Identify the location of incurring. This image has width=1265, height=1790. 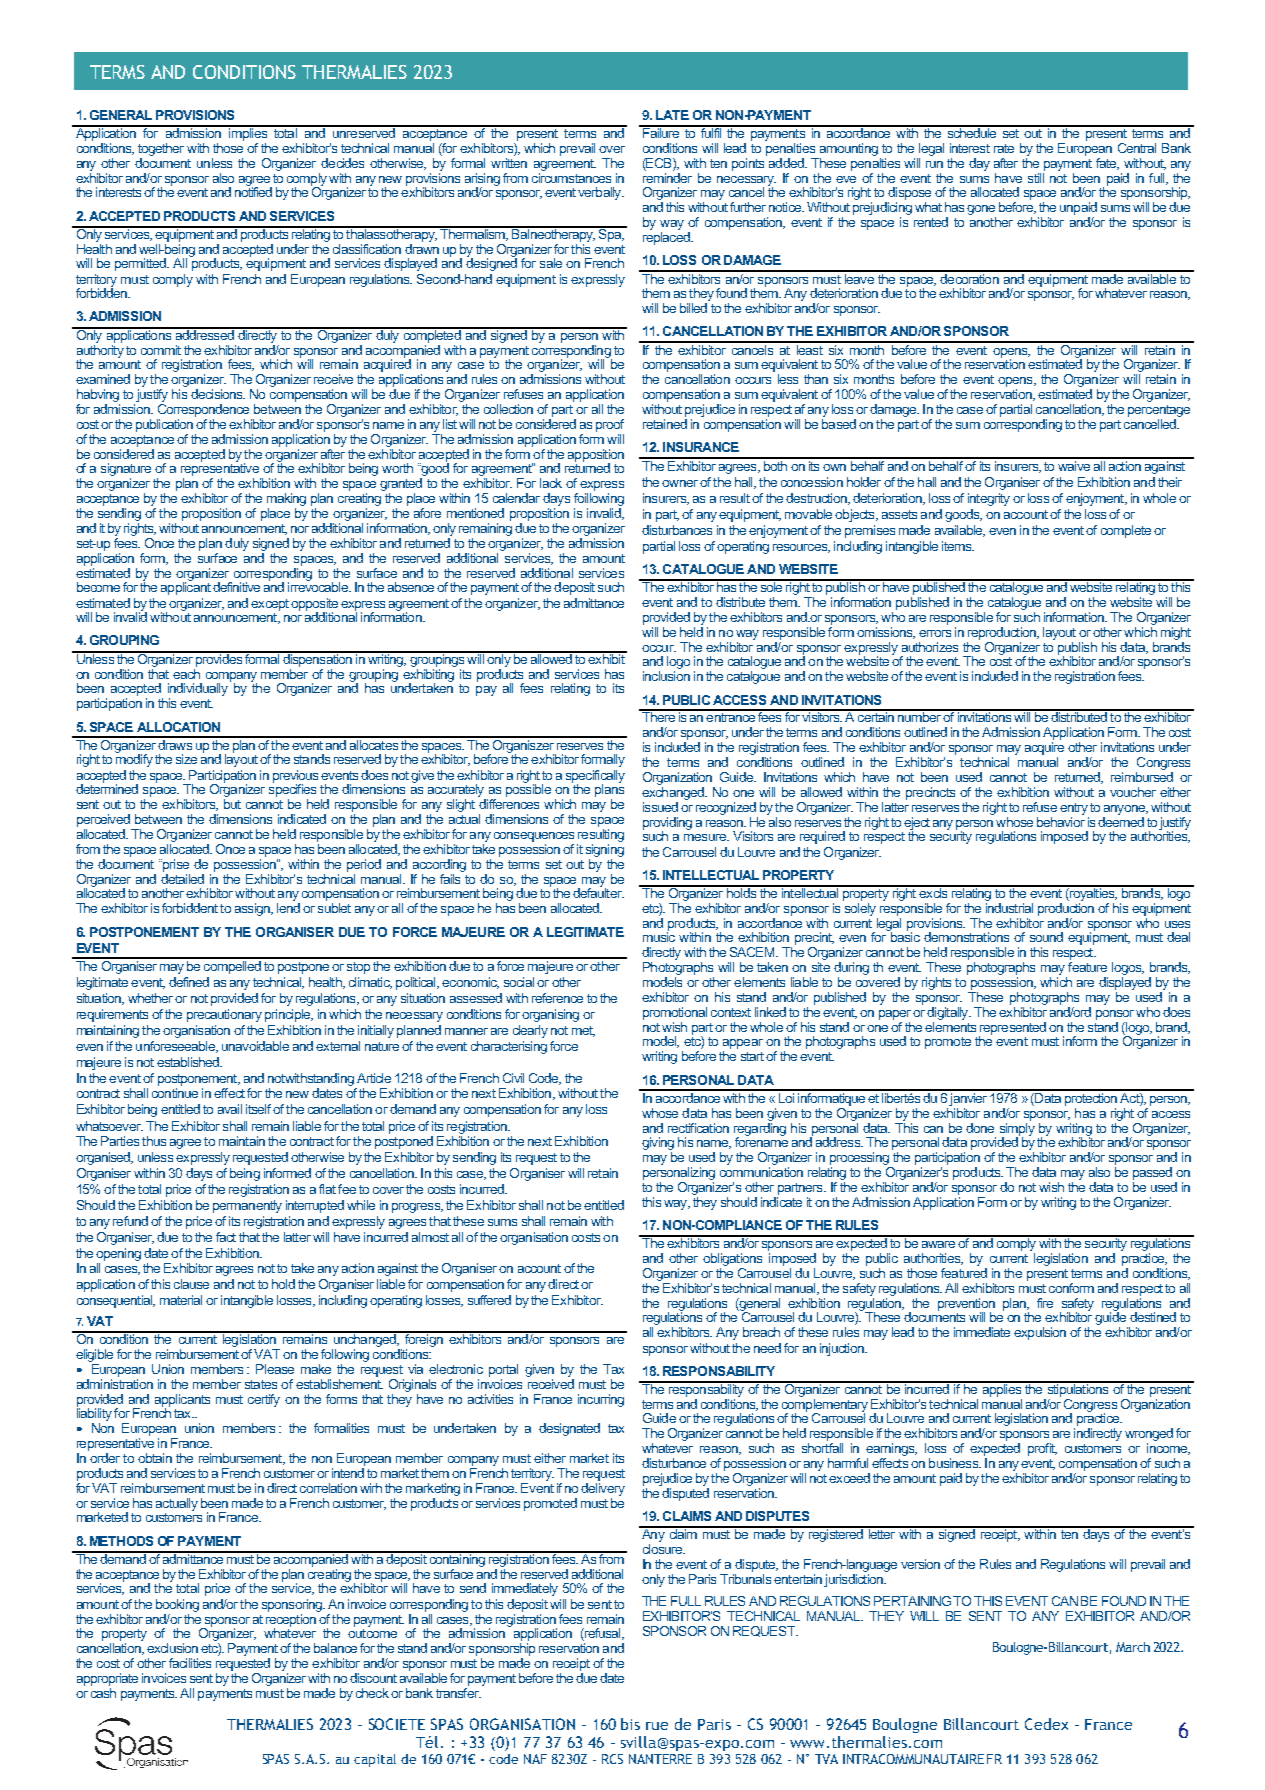
(601, 1400).
